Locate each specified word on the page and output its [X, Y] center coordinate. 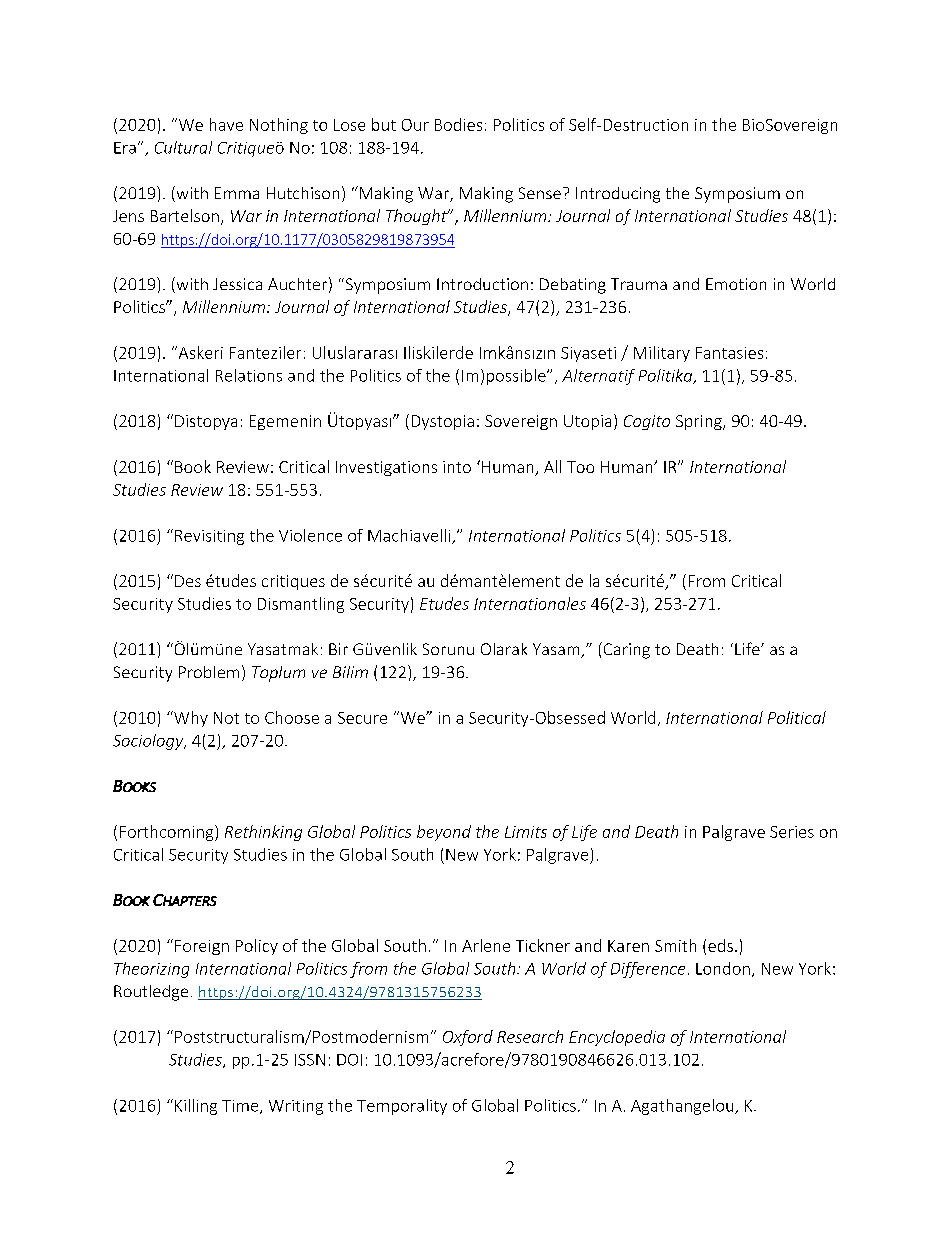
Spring [700, 422]
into [457, 467]
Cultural [183, 147]
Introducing [618, 195]
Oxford [468, 1038]
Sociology [149, 742]
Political [797, 717]
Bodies [458, 124]
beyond [444, 833]
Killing [196, 1107]
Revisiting [209, 537]
